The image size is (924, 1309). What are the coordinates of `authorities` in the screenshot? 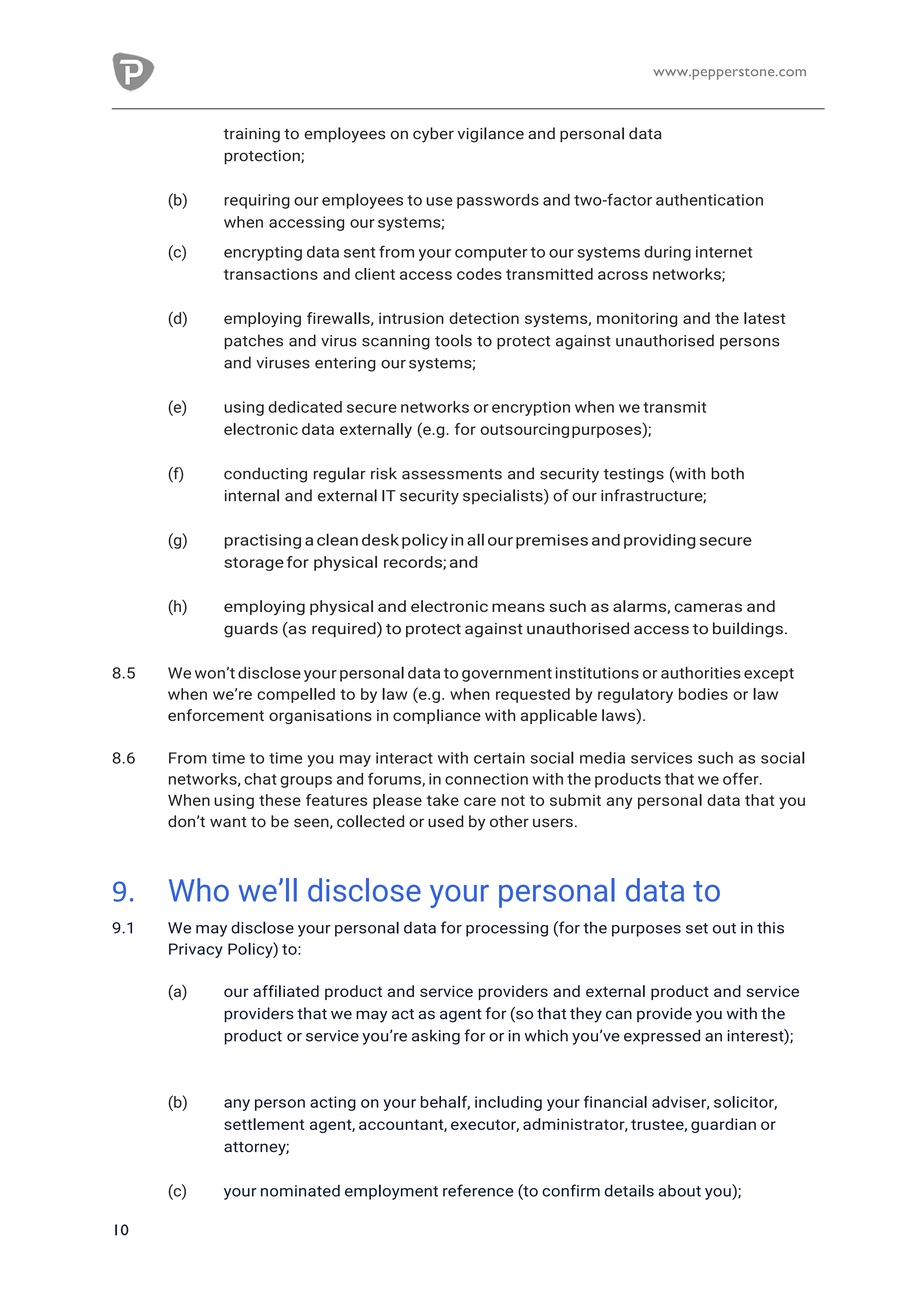 It's located at (701, 673).
